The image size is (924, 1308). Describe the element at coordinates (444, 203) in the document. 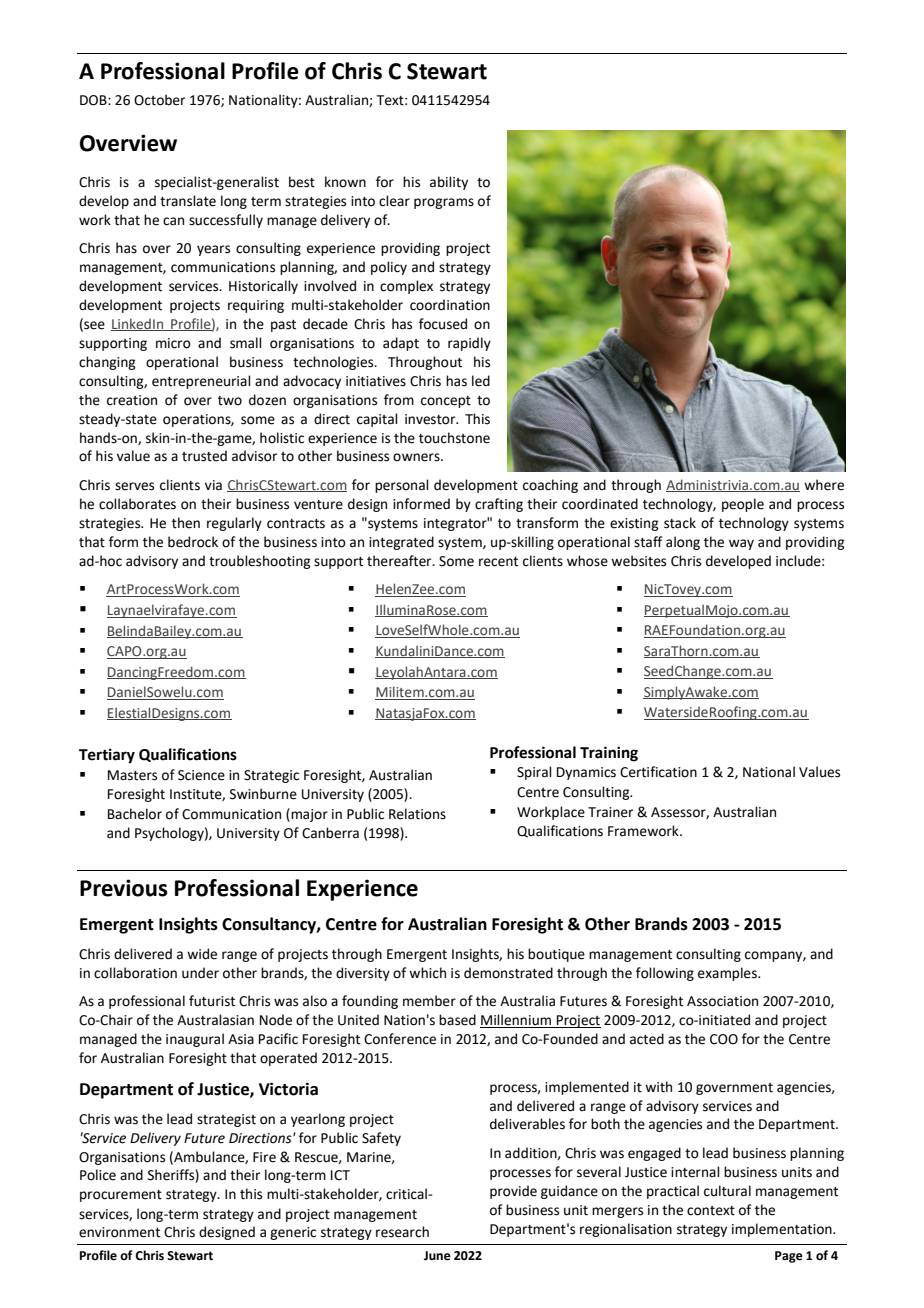

I see `programs` at that location.
